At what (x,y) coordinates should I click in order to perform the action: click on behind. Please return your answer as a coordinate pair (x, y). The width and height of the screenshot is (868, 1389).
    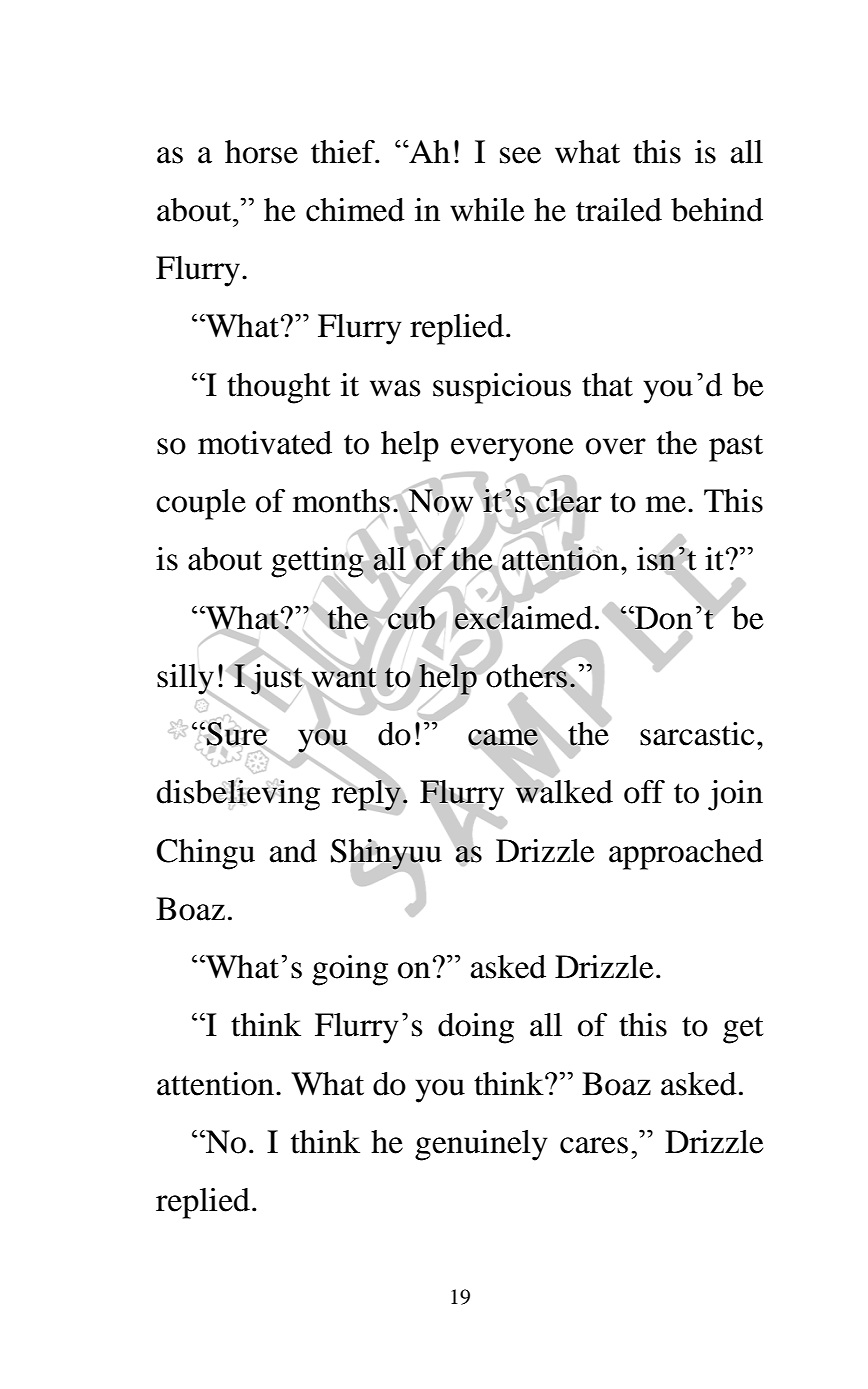
    Looking at the image, I should click on (717, 210).
